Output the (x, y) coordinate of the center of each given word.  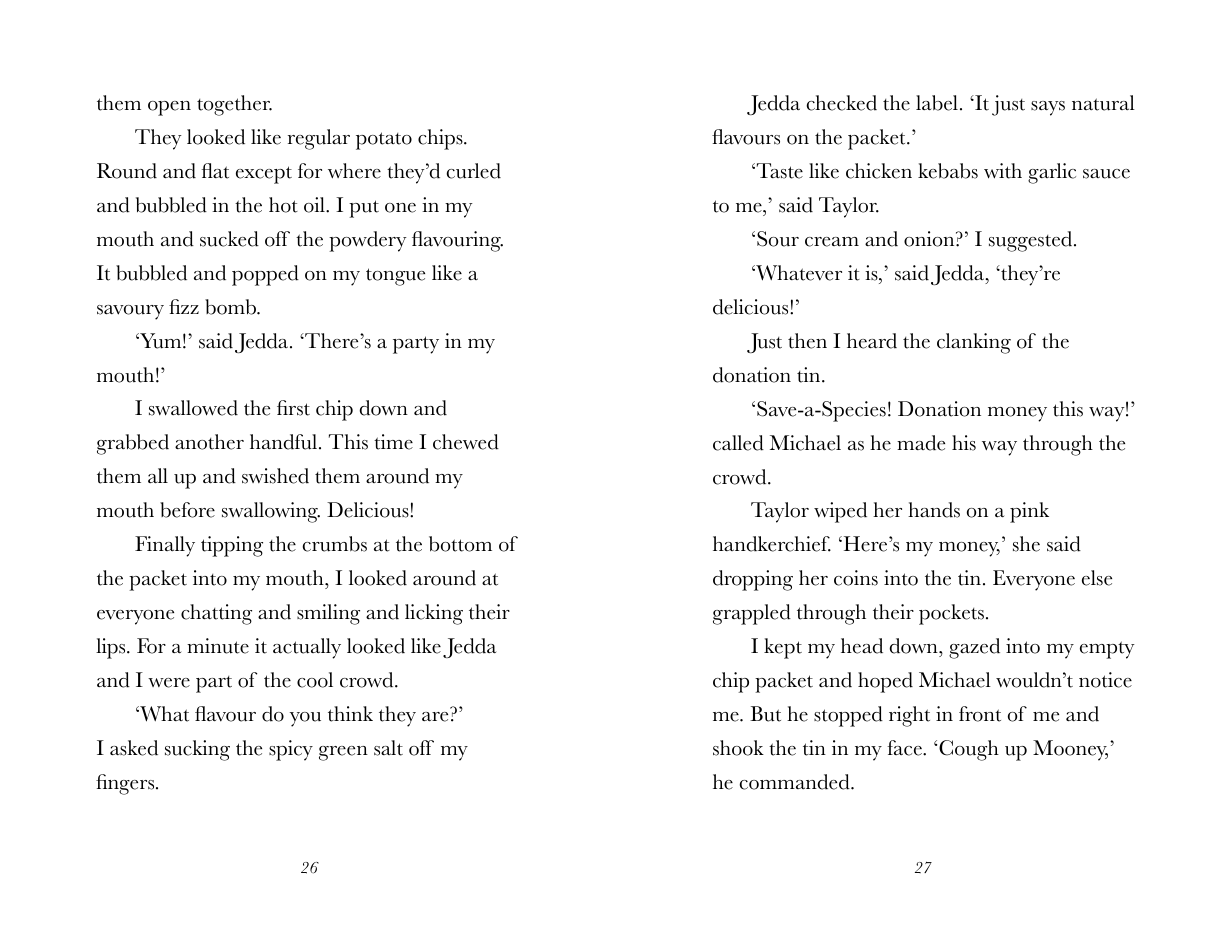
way (999, 448)
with (1003, 171)
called (738, 443)
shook (738, 748)
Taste (778, 171)
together (234, 105)
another (209, 442)
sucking (197, 750)
